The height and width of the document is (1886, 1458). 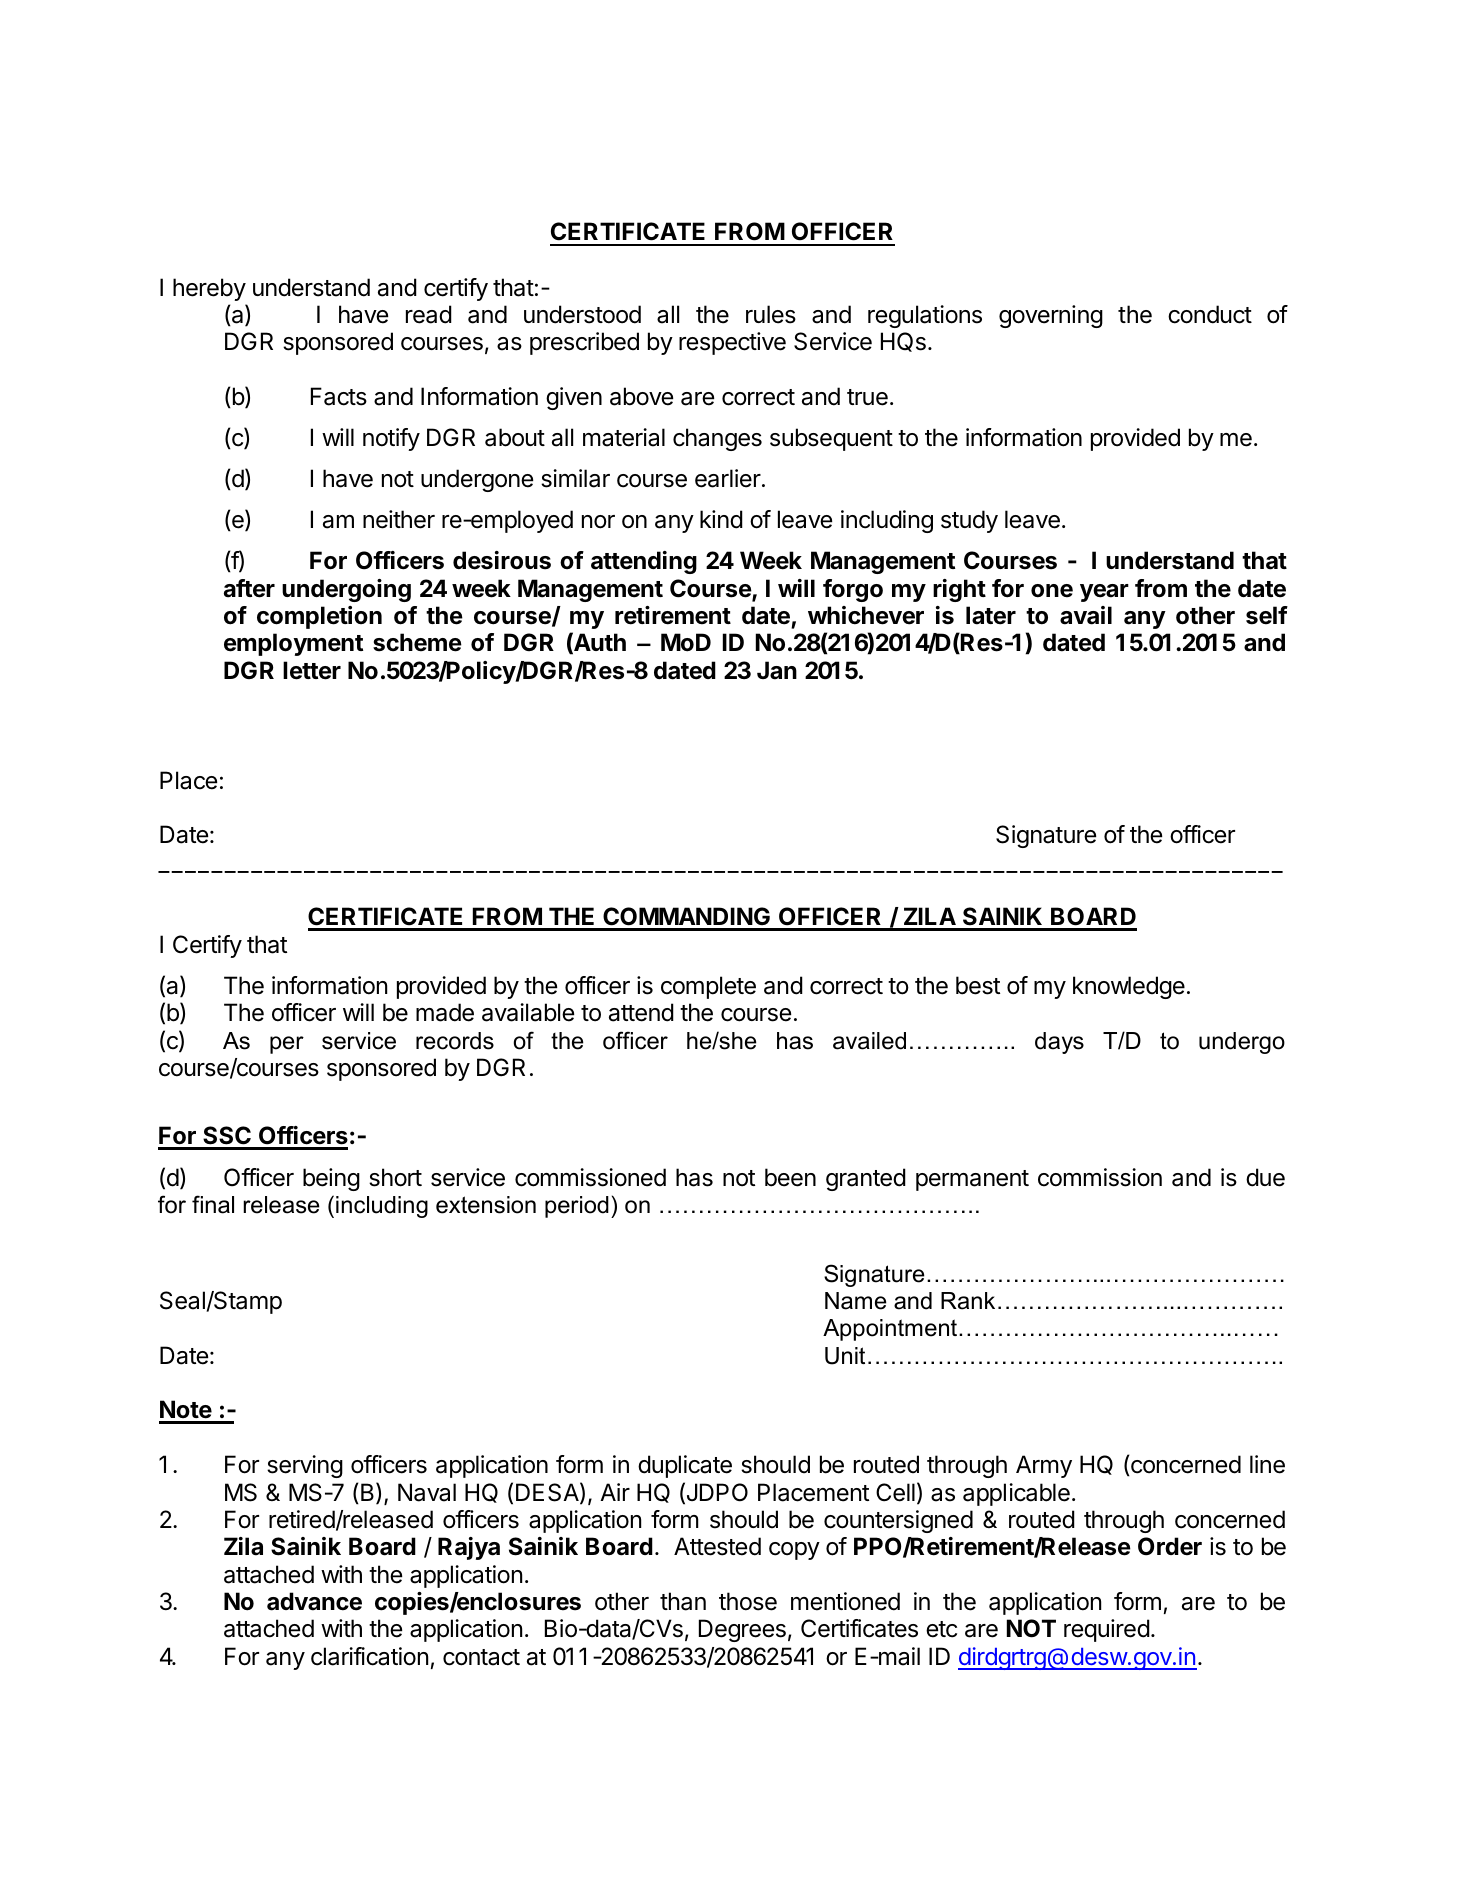 What do you see at coordinates (429, 314) in the document?
I see `read` at bounding box center [429, 314].
